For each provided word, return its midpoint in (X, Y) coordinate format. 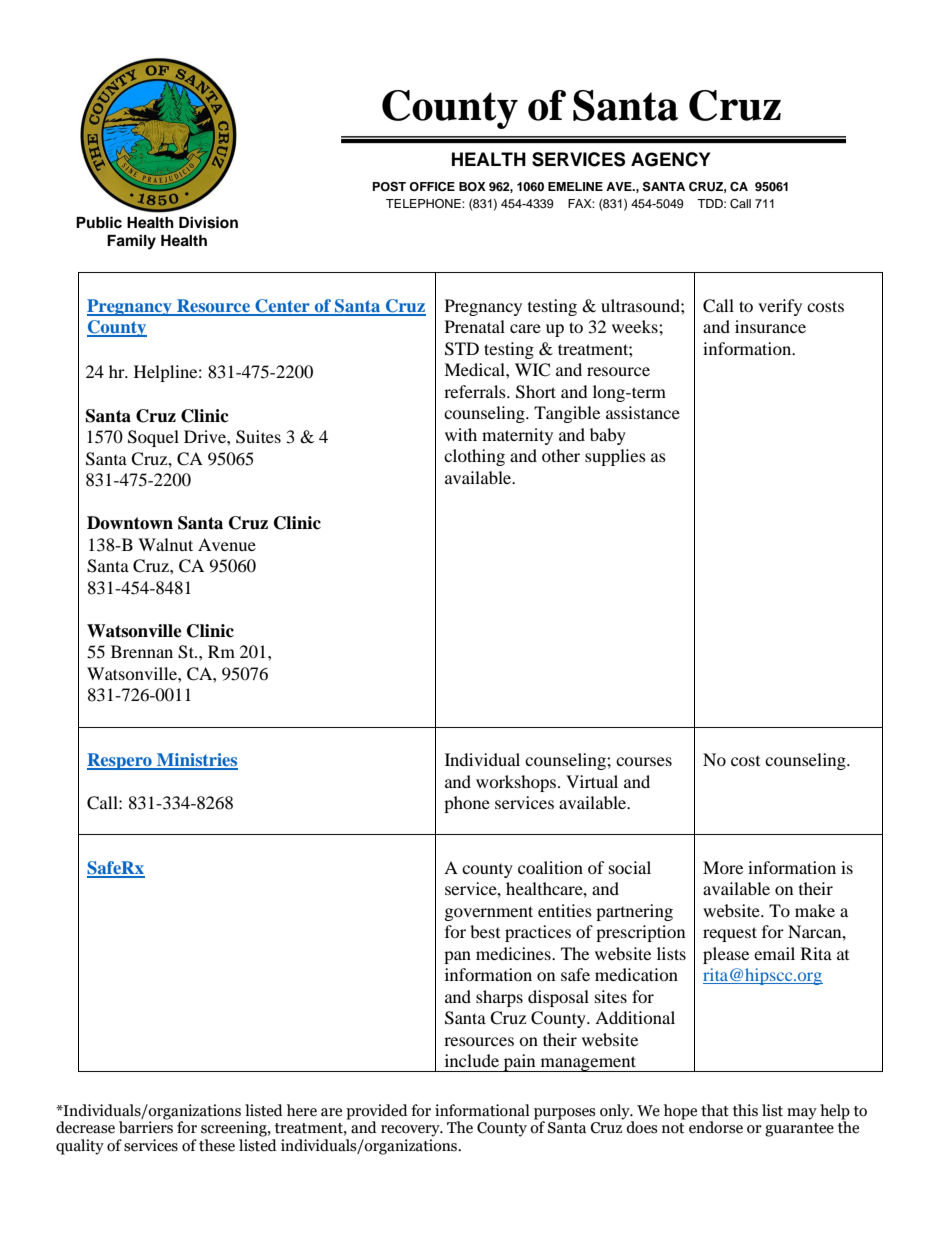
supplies (615, 457)
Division (208, 222)
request (730, 934)
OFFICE (432, 187)
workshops (516, 783)
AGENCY (670, 159)
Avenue (227, 544)
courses (644, 761)
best (485, 931)
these (217, 1145)
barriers (146, 1126)
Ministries (196, 761)
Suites (258, 437)
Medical (475, 369)
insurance (770, 326)
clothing (474, 457)
